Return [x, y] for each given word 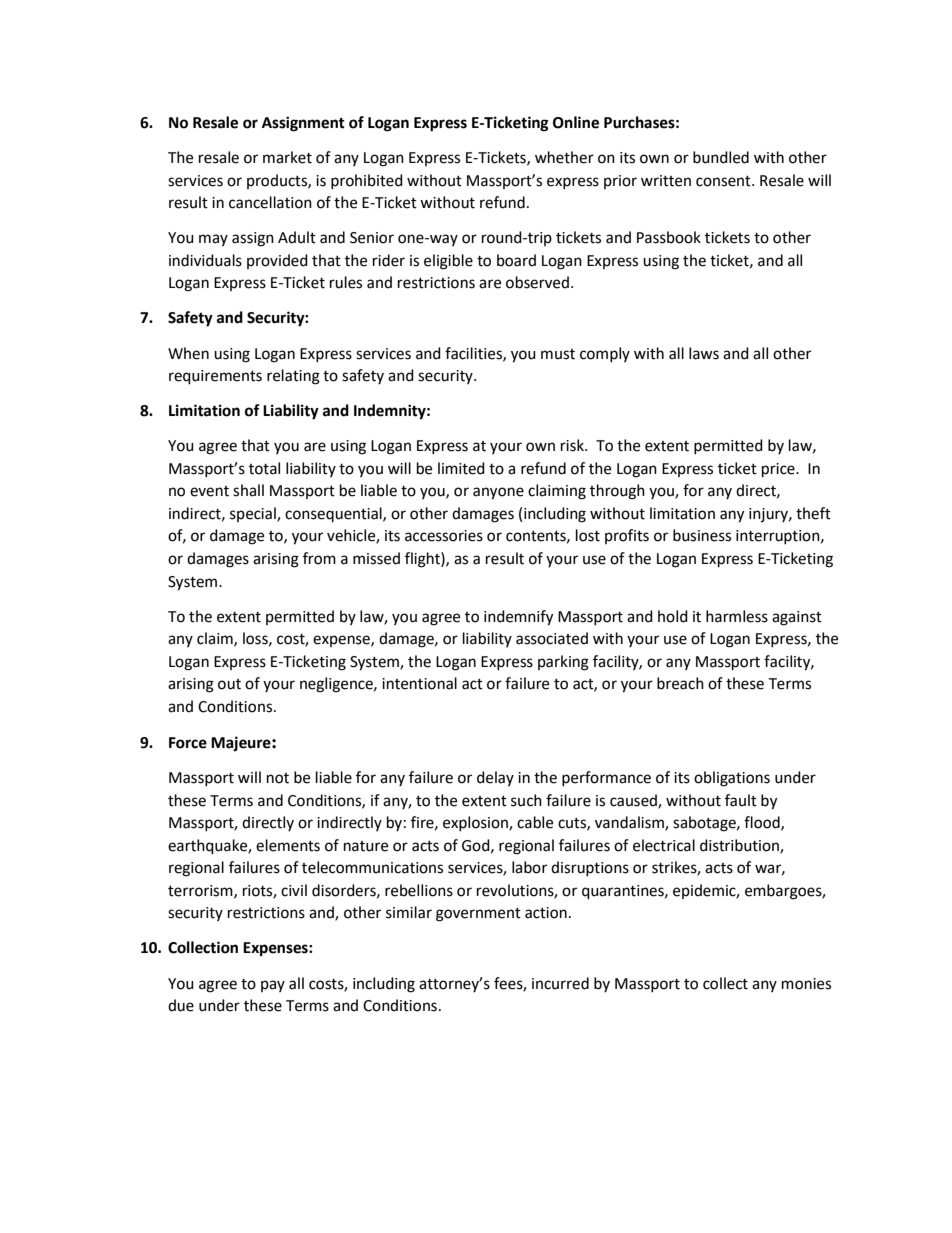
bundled [721, 157]
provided [277, 261]
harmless [737, 616]
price [779, 470]
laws [704, 353]
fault [741, 800]
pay [273, 986]
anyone [498, 493]
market [287, 157]
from [319, 558]
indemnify [518, 618]
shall [248, 490]
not [278, 778]
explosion [476, 823]
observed [537, 282]
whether [564, 157]
